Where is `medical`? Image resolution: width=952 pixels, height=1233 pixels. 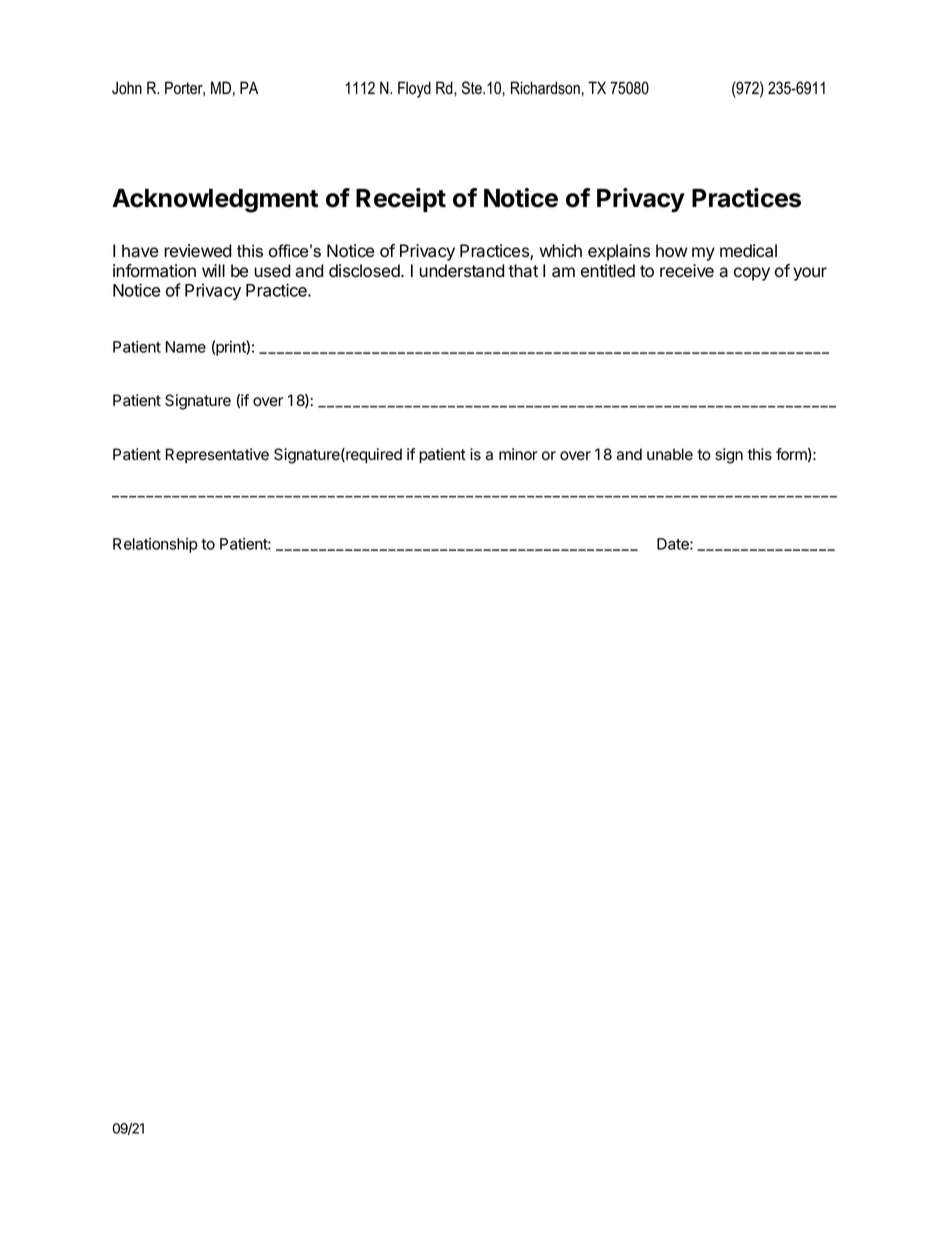 medical is located at coordinates (748, 251).
